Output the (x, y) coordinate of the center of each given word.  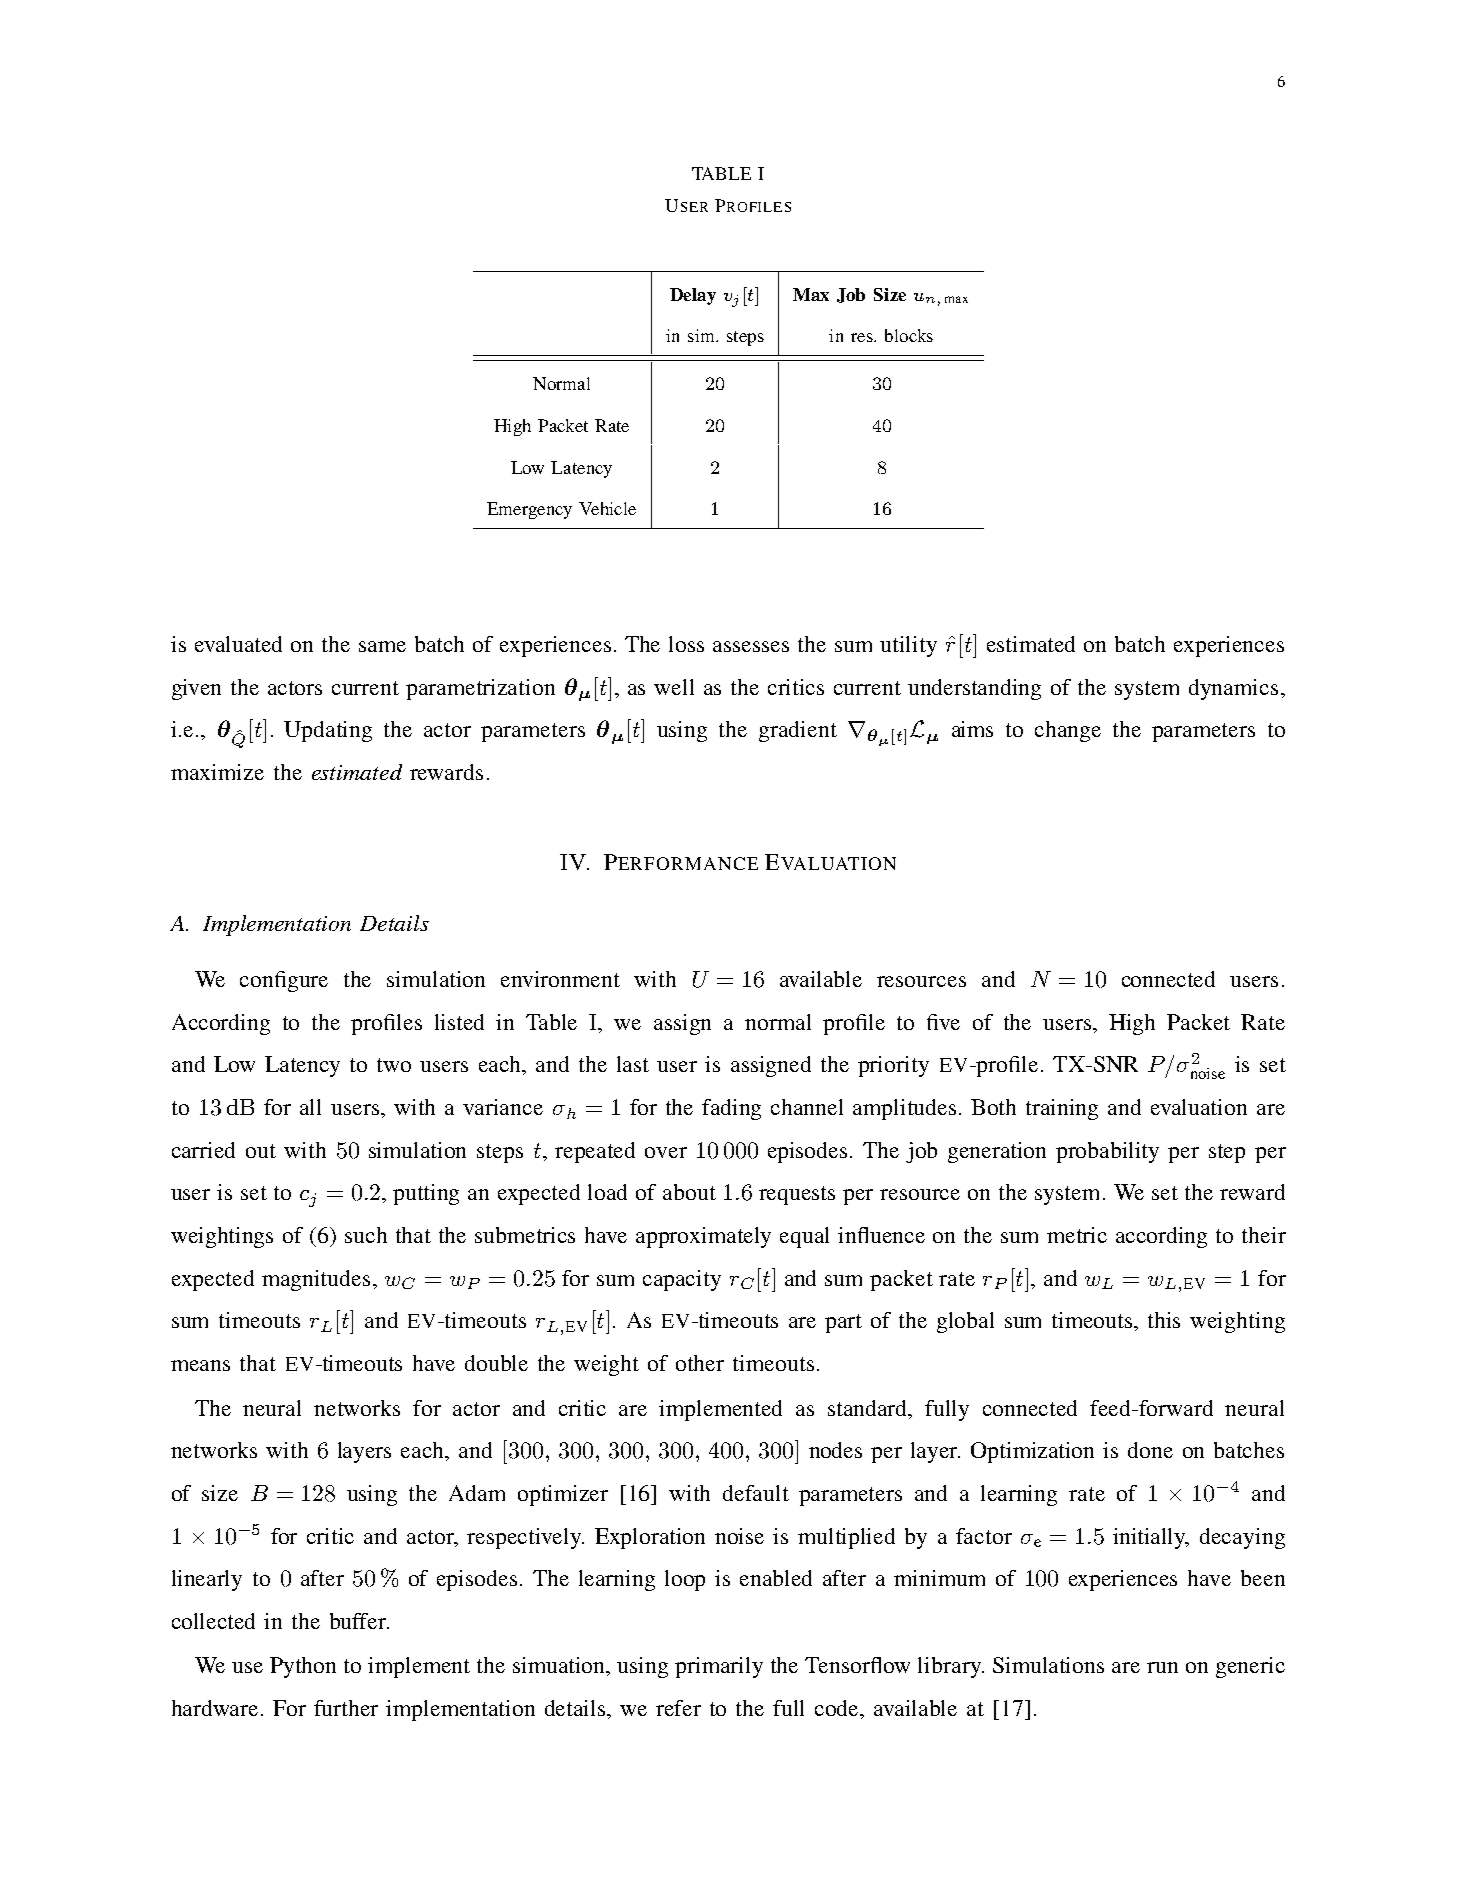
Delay (693, 296)
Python (303, 1667)
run (1162, 1667)
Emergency (529, 510)
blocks (909, 335)
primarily (719, 1667)
